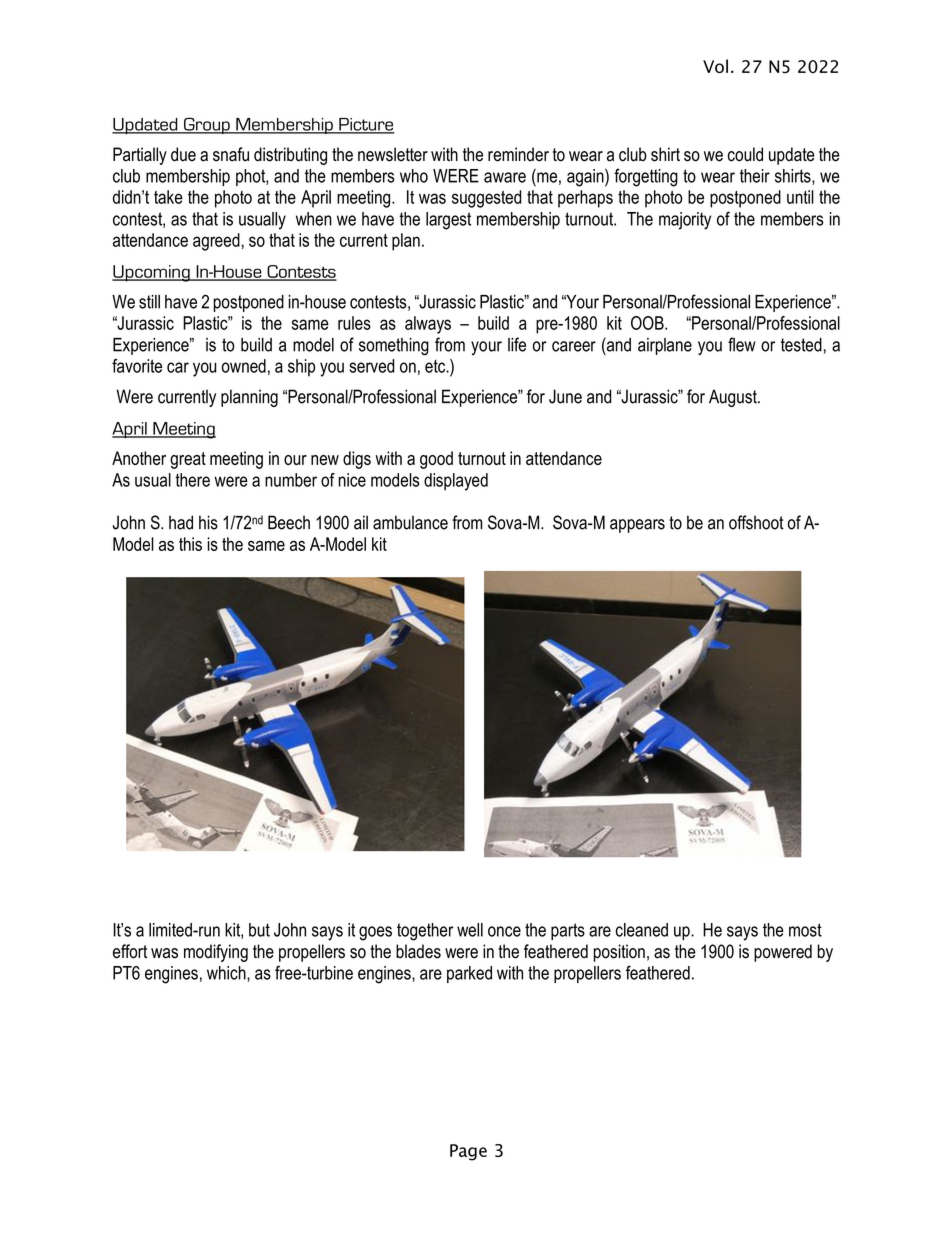 Image resolution: width=952 pixels, height=1233 pixels. What do you see at coordinates (468, 1152) in the screenshot?
I see `Page` at bounding box center [468, 1152].
